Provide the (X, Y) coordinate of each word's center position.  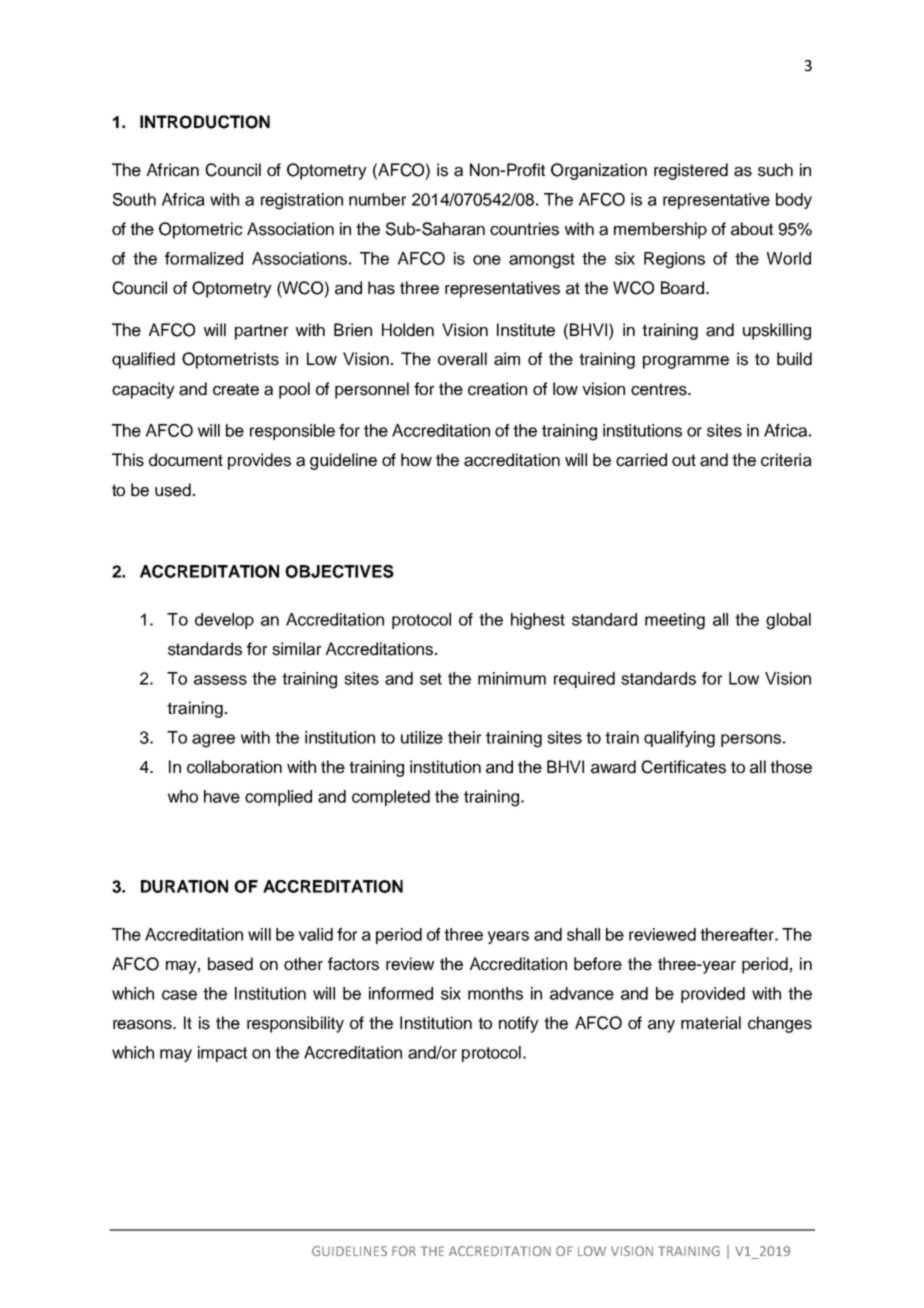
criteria (786, 460)
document (186, 460)
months (495, 993)
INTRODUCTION (205, 122)
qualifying (679, 739)
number (377, 199)
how (416, 459)
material (711, 1023)
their (464, 737)
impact (222, 1054)
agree (213, 741)
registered (691, 171)
